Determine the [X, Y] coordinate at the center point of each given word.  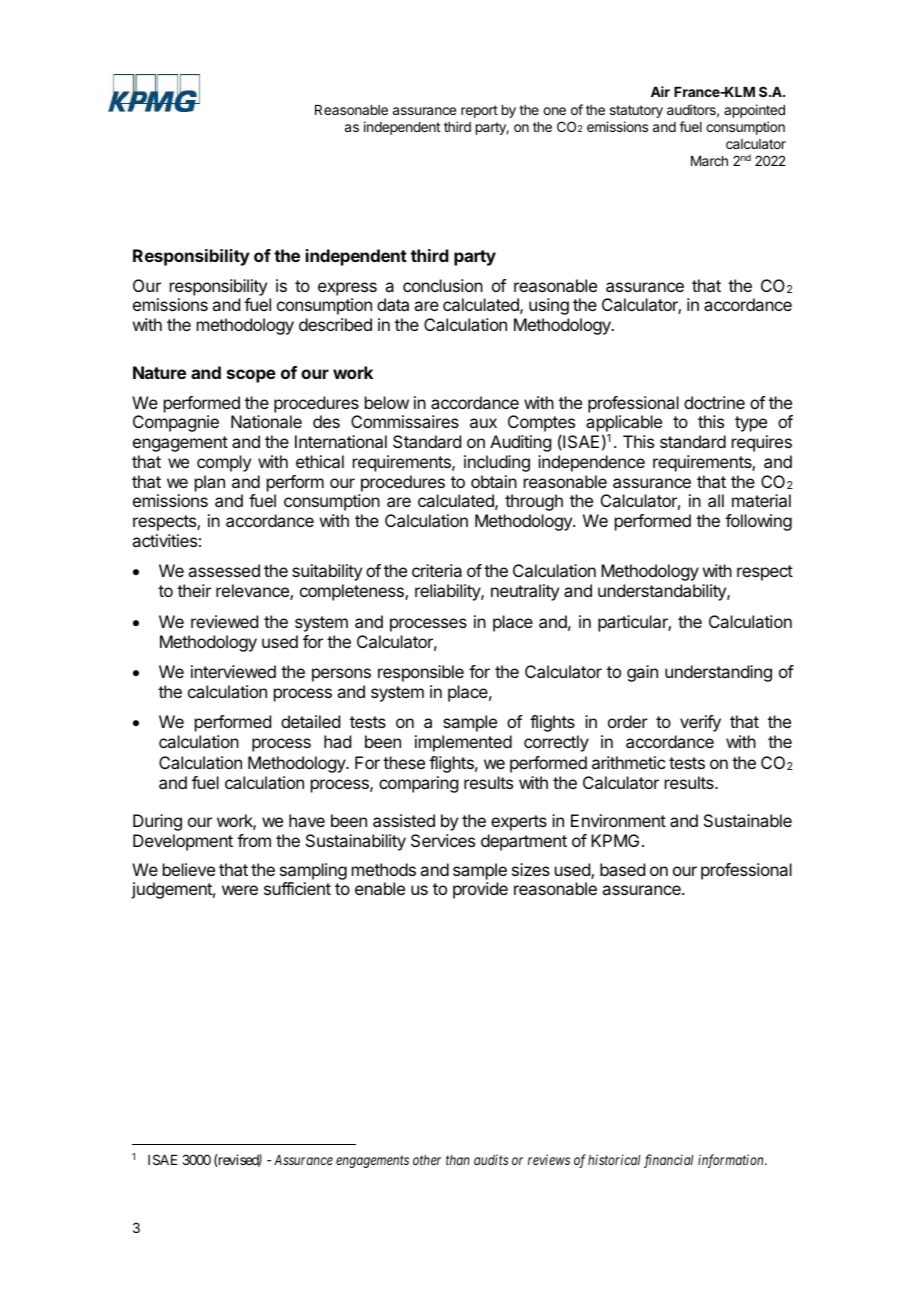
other [427, 1160]
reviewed [224, 621]
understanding [718, 673]
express [347, 289]
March [709, 161]
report [479, 111]
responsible [421, 673]
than [458, 1160]
